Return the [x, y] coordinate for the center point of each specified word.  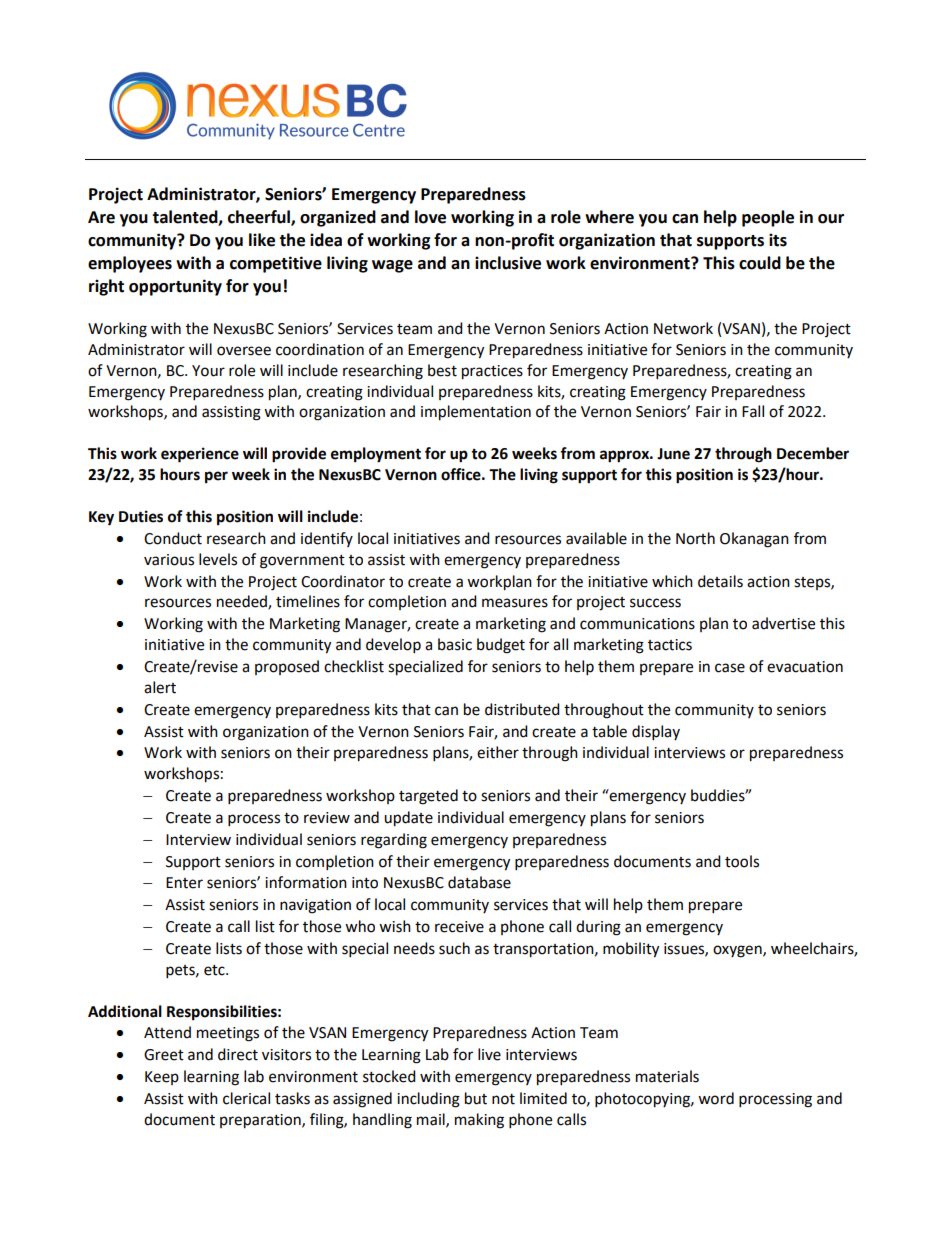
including [428, 1100]
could [760, 263]
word [716, 1098]
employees [130, 264]
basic [455, 644]
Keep [162, 1078]
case [730, 668]
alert [160, 687]
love [430, 217]
